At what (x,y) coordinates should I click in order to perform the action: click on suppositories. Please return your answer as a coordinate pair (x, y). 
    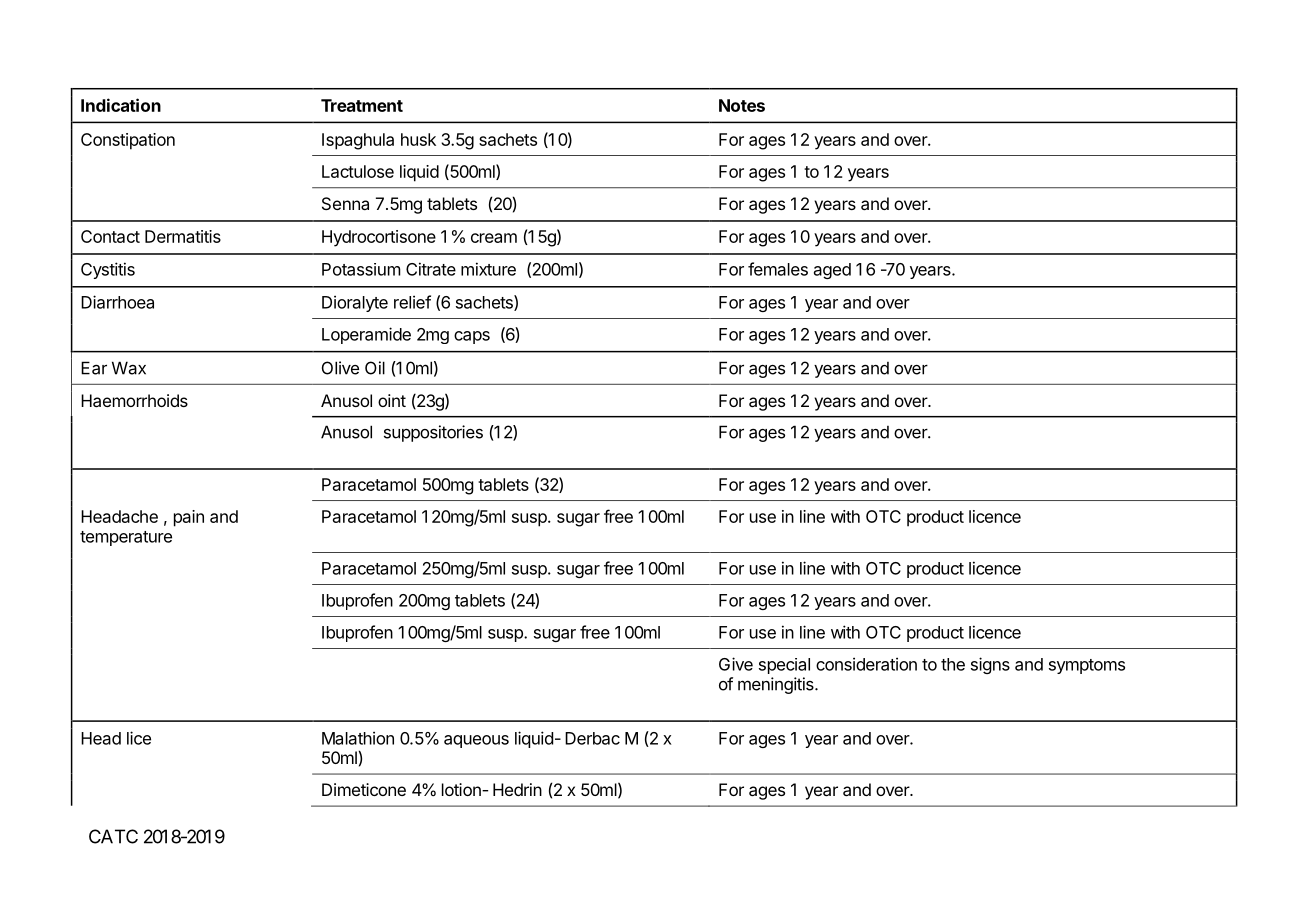
    Looking at the image, I should click on (433, 433).
